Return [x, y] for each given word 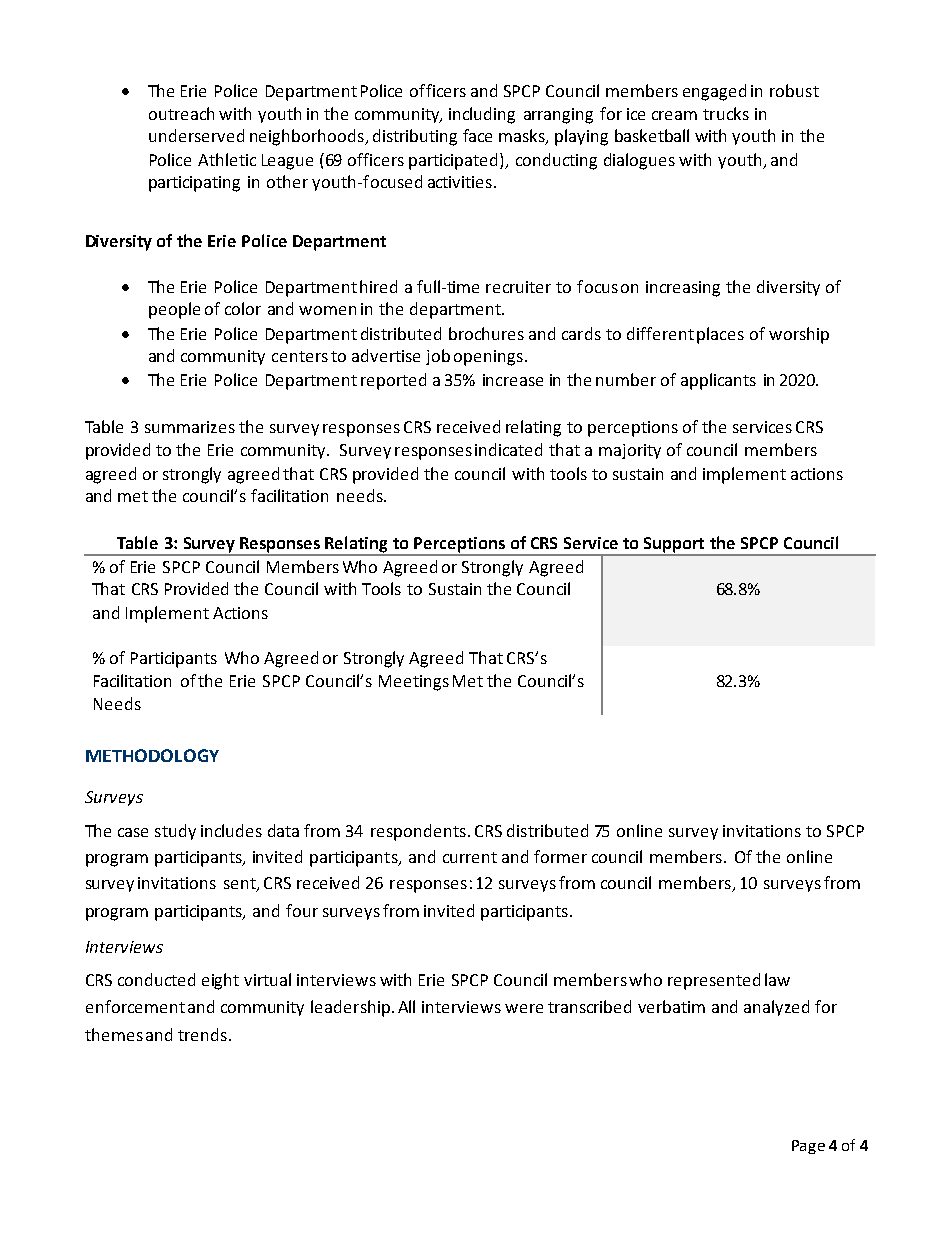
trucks [726, 113]
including [482, 115]
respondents [418, 832]
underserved [196, 135]
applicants [718, 381]
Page [808, 1147]
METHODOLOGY [152, 755]
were [524, 1008]
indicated [508, 449]
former [560, 856]
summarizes [190, 427]
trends [202, 1034]
